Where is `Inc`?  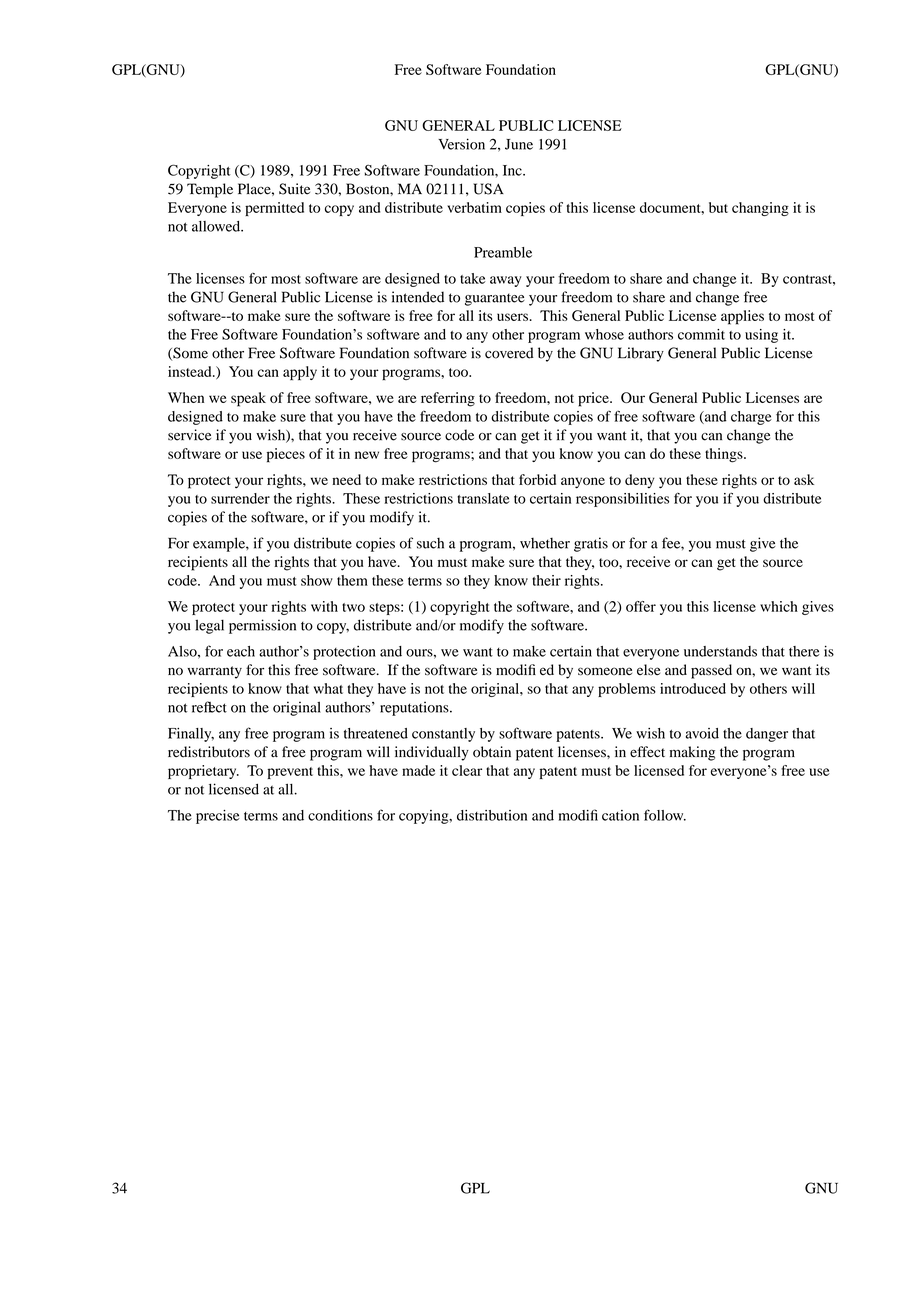
Inc is located at coordinates (513, 170).
